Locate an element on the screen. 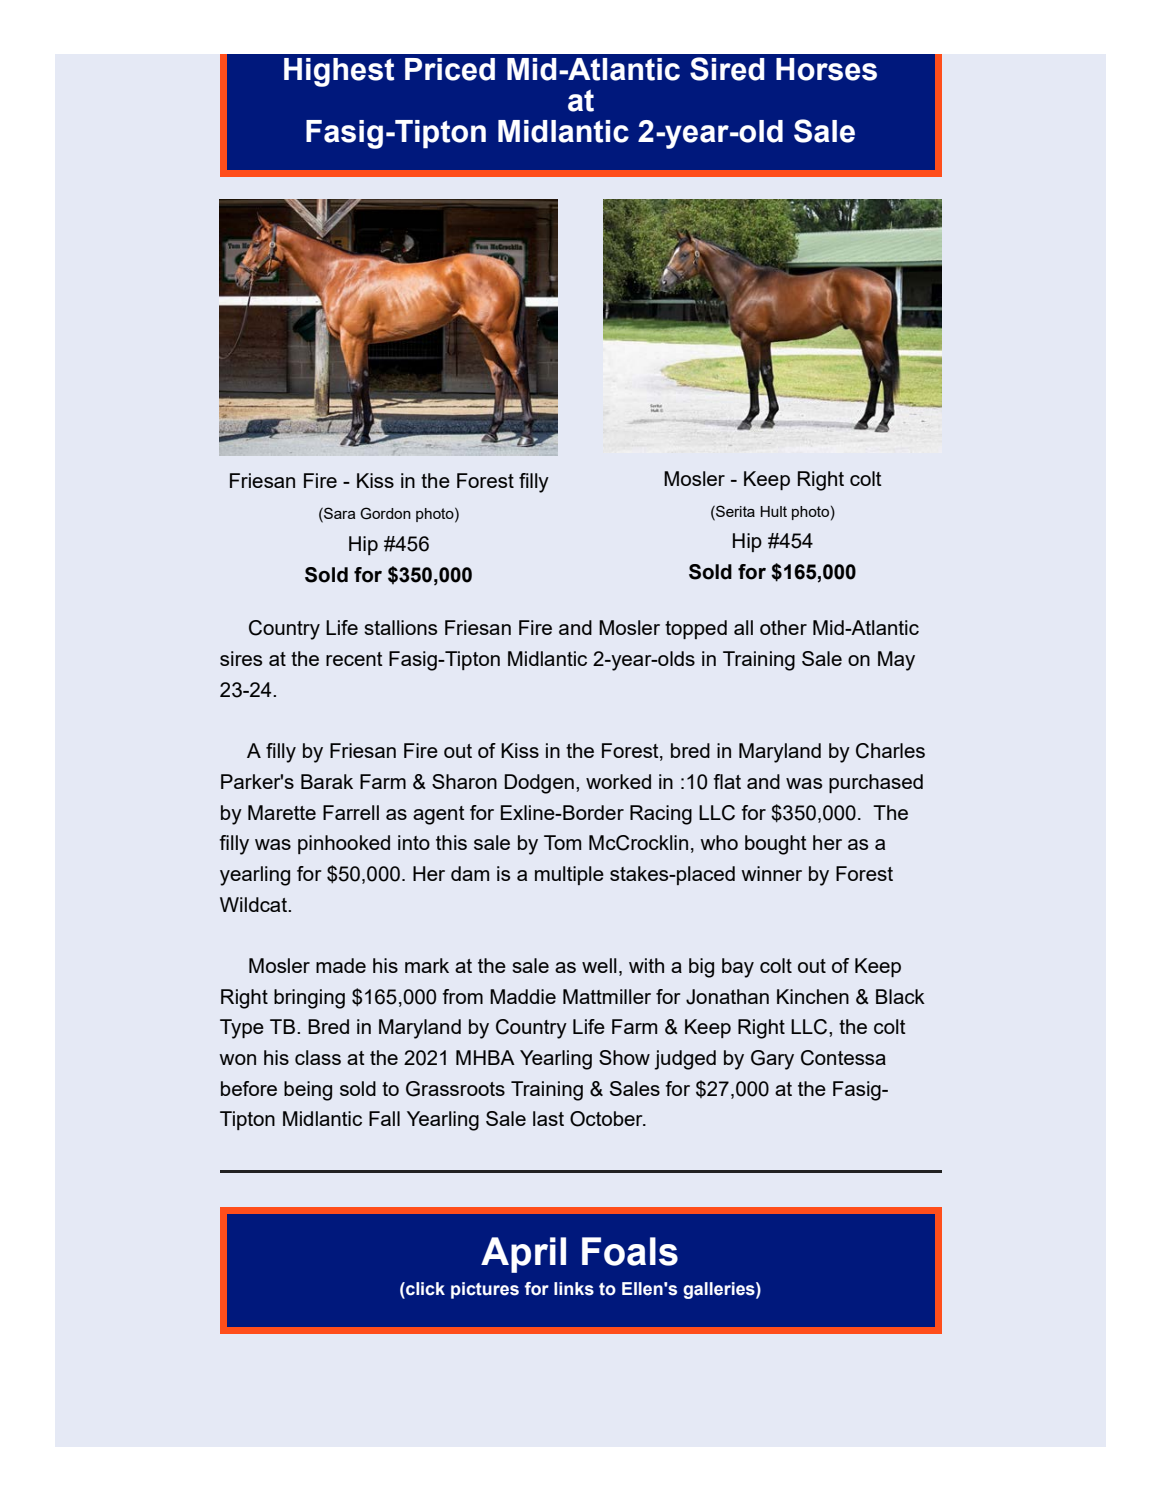 This screenshot has height=1501, width=1159. Fall is located at coordinates (384, 1118).
